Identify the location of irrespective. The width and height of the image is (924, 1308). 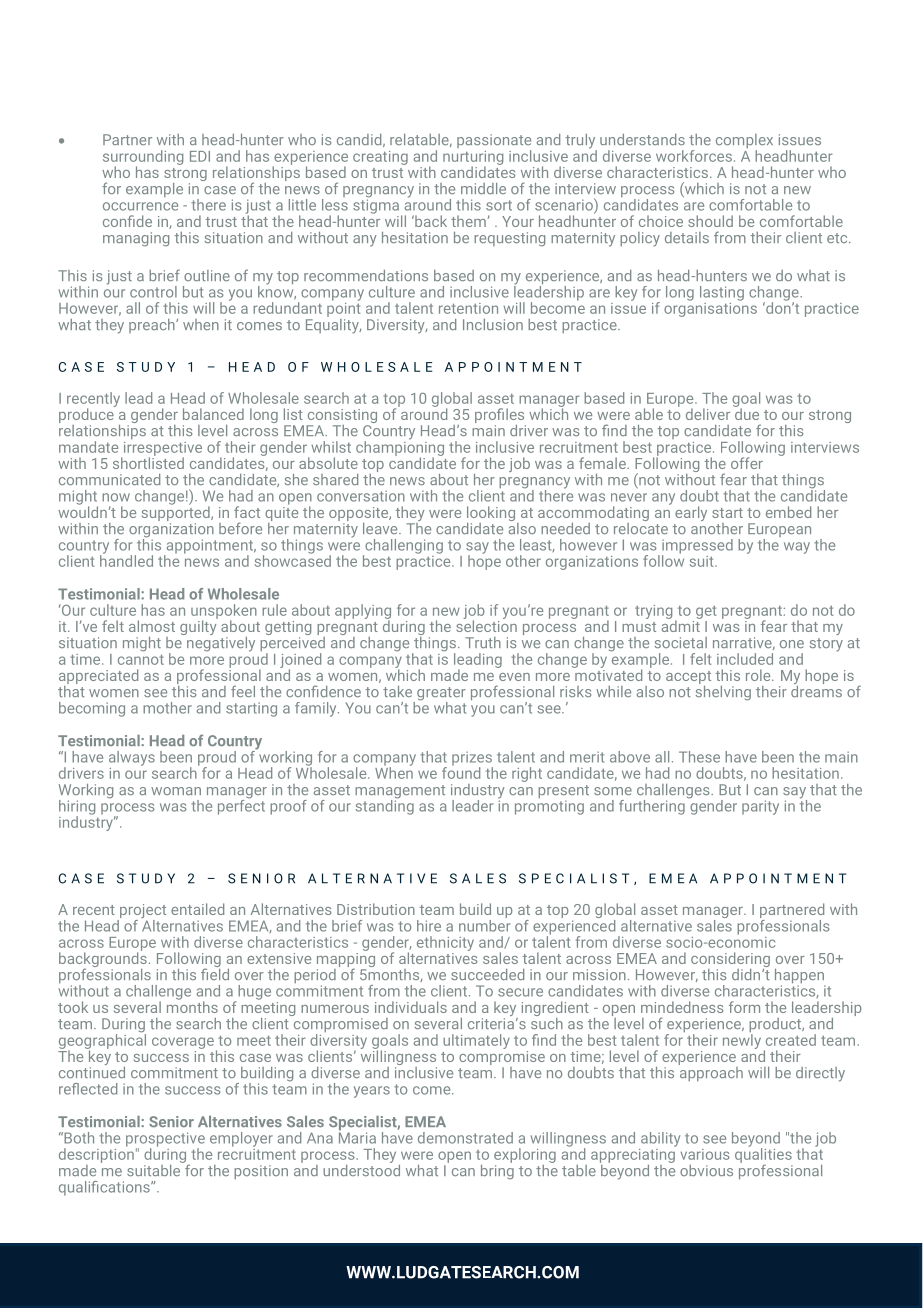
(161, 450).
